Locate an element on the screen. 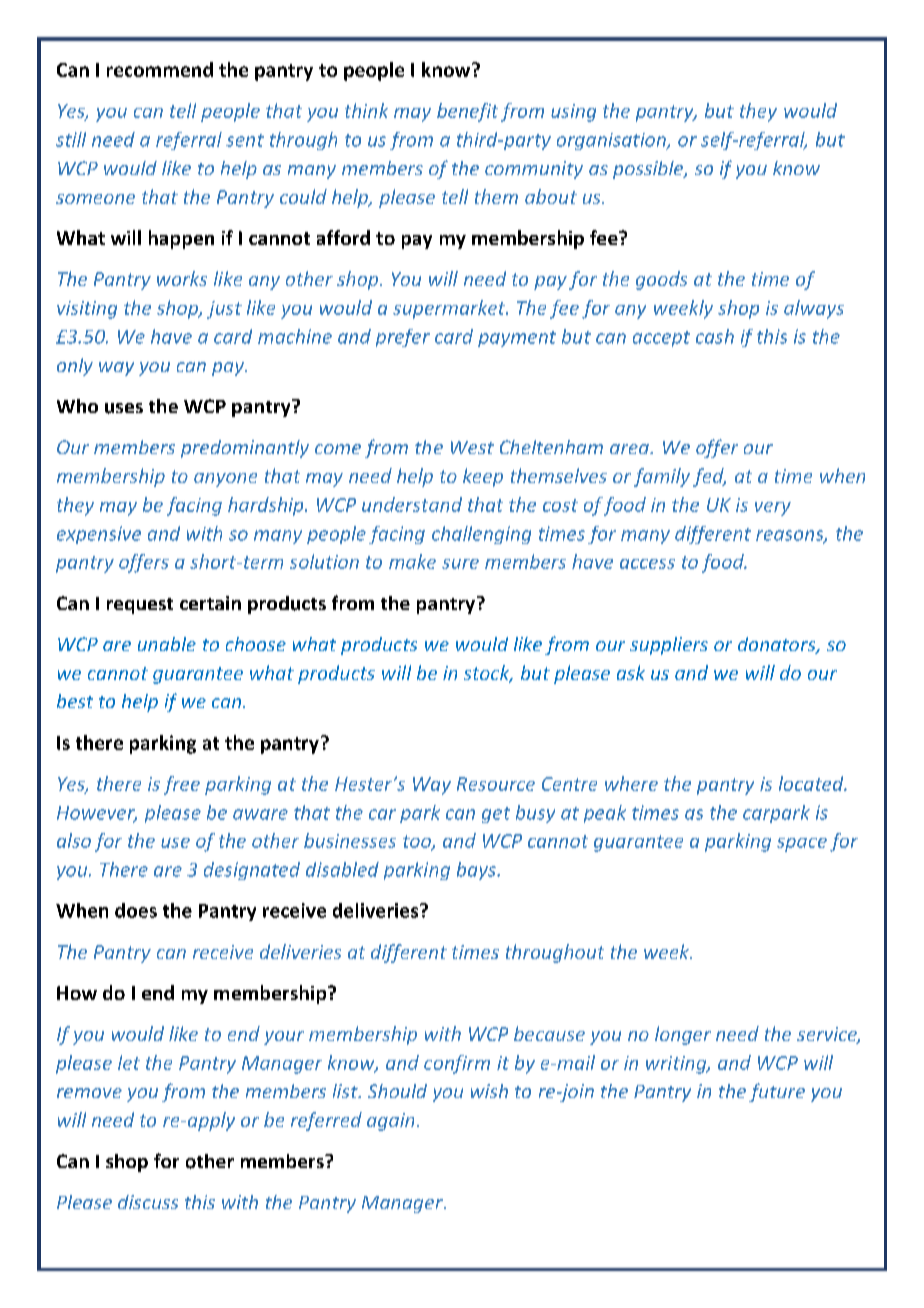 This screenshot has width=924, height=1308. expensive is located at coordinates (99, 535).
